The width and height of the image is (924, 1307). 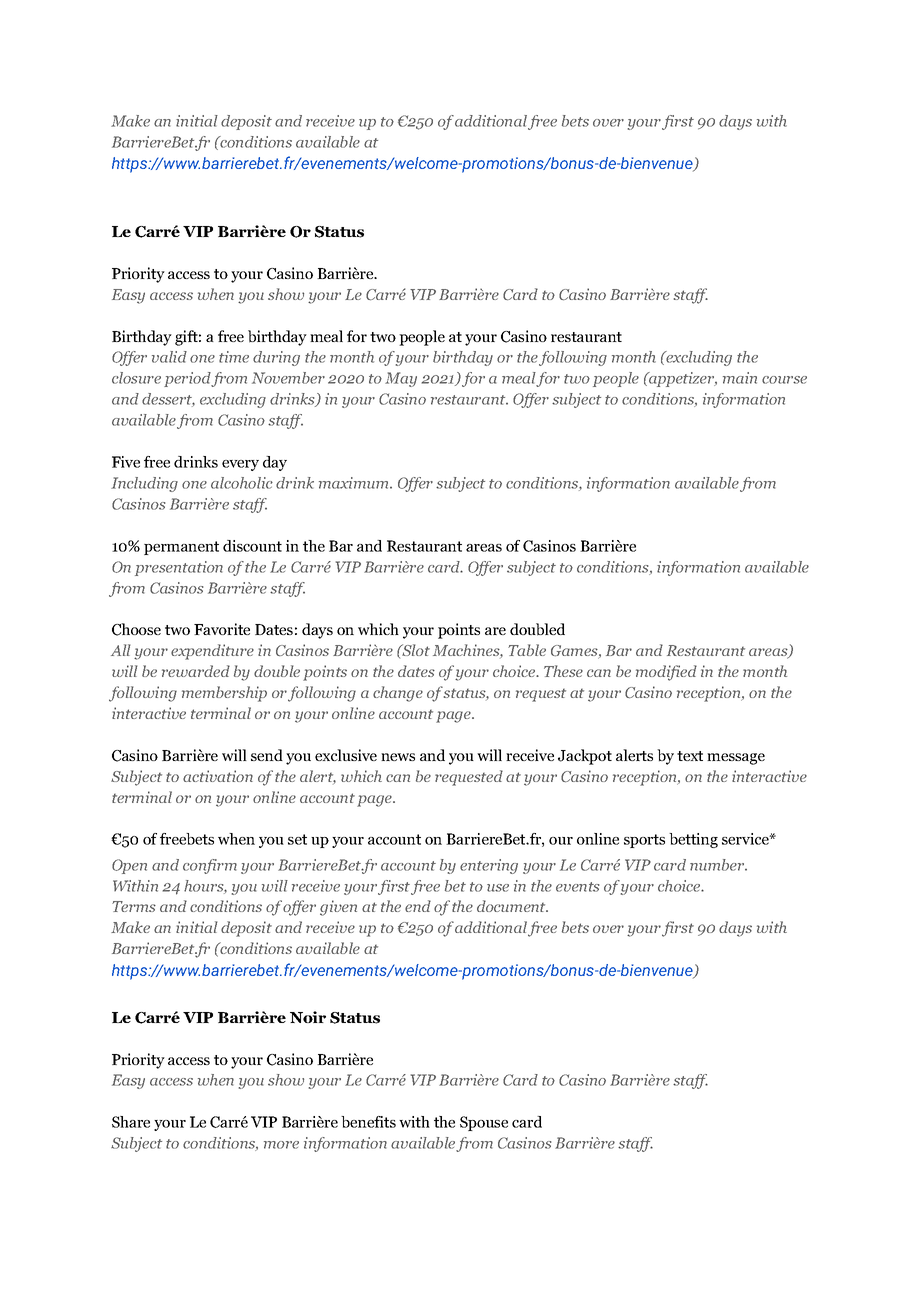 What do you see at coordinates (210, 866) in the image?
I see `confirm` at bounding box center [210, 866].
